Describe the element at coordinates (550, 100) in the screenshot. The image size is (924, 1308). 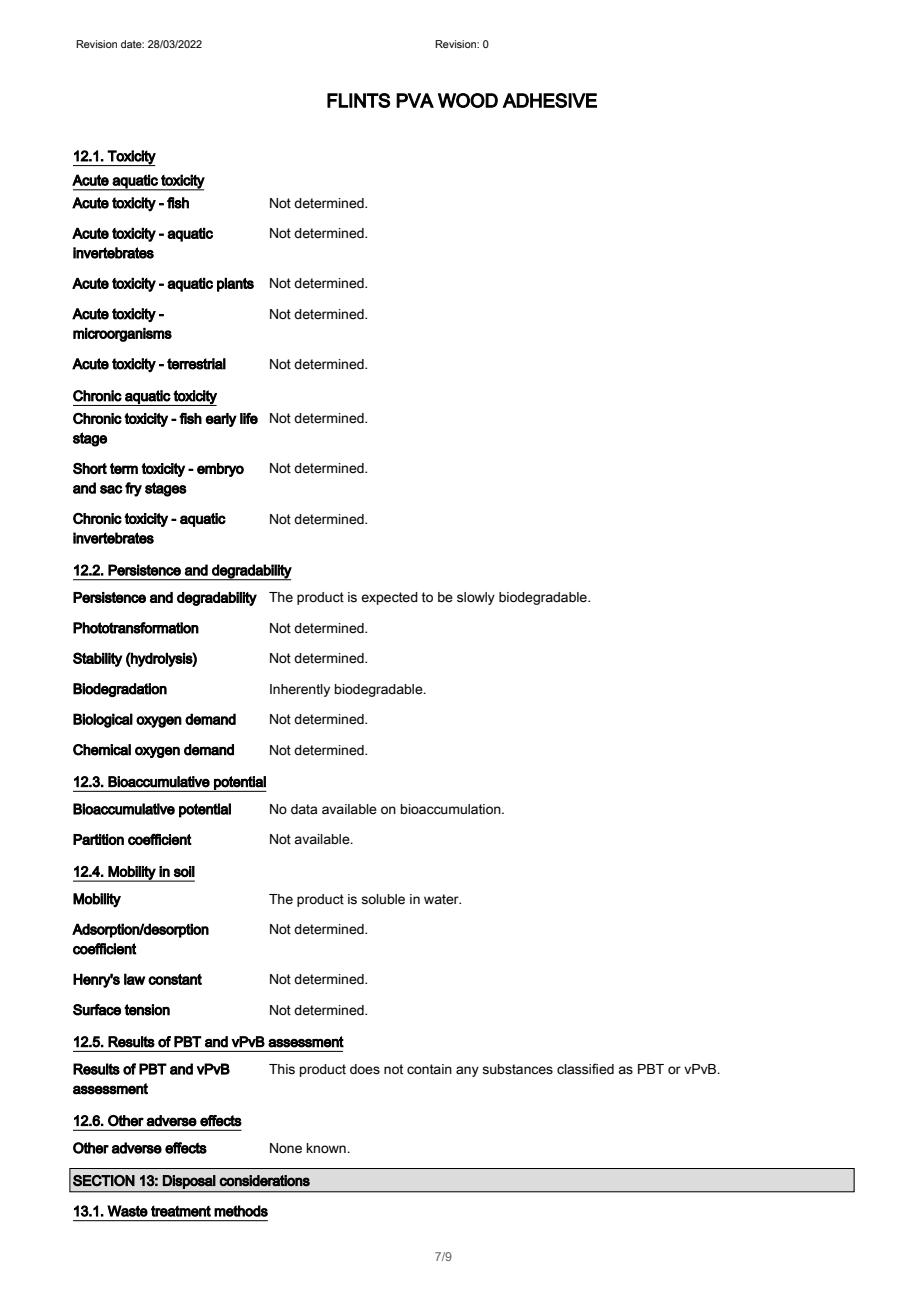
I see `ADHESIVE` at that location.
